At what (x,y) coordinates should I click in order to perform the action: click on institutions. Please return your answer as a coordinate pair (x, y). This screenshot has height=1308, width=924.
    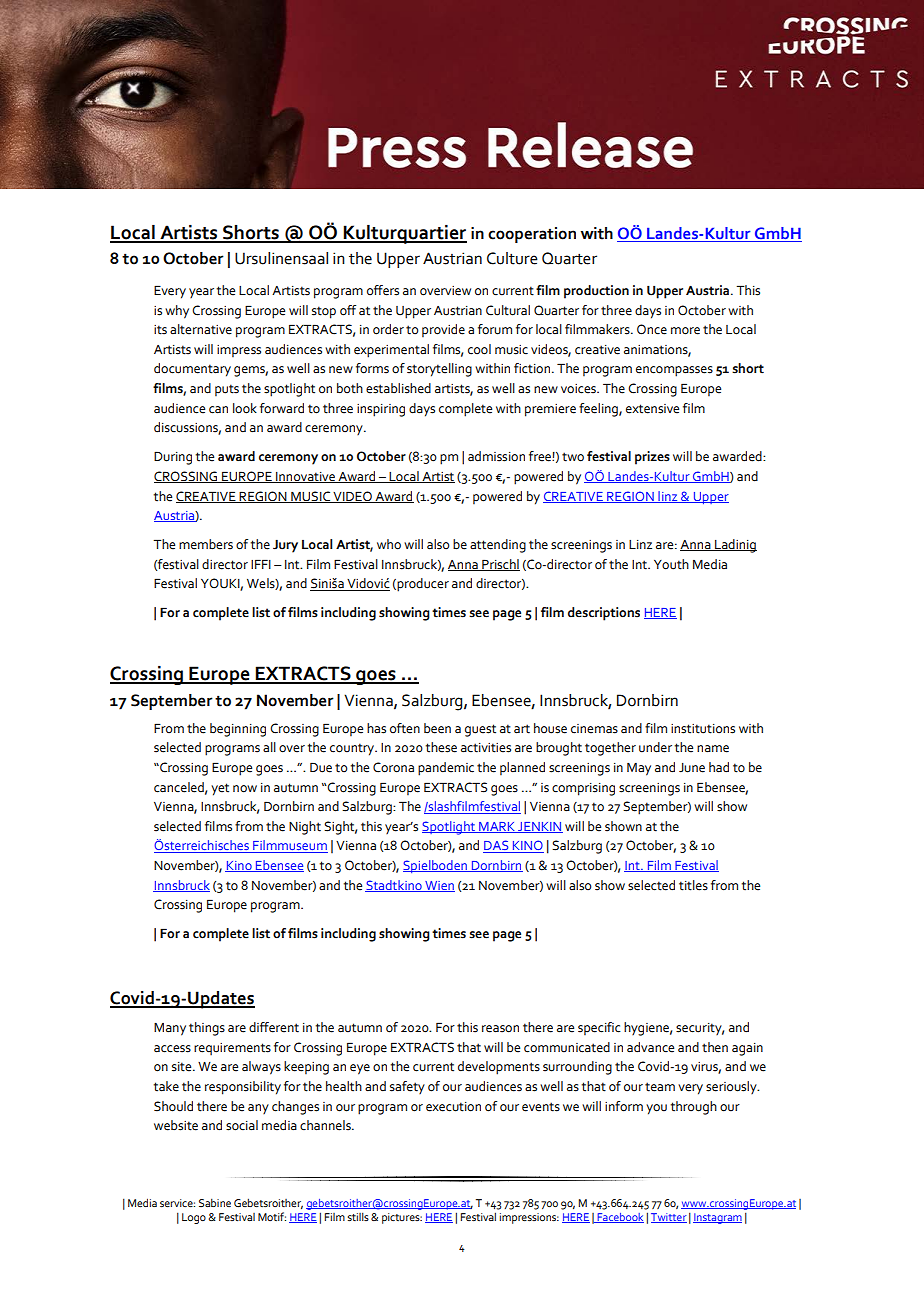
    Looking at the image, I should click on (703, 729).
